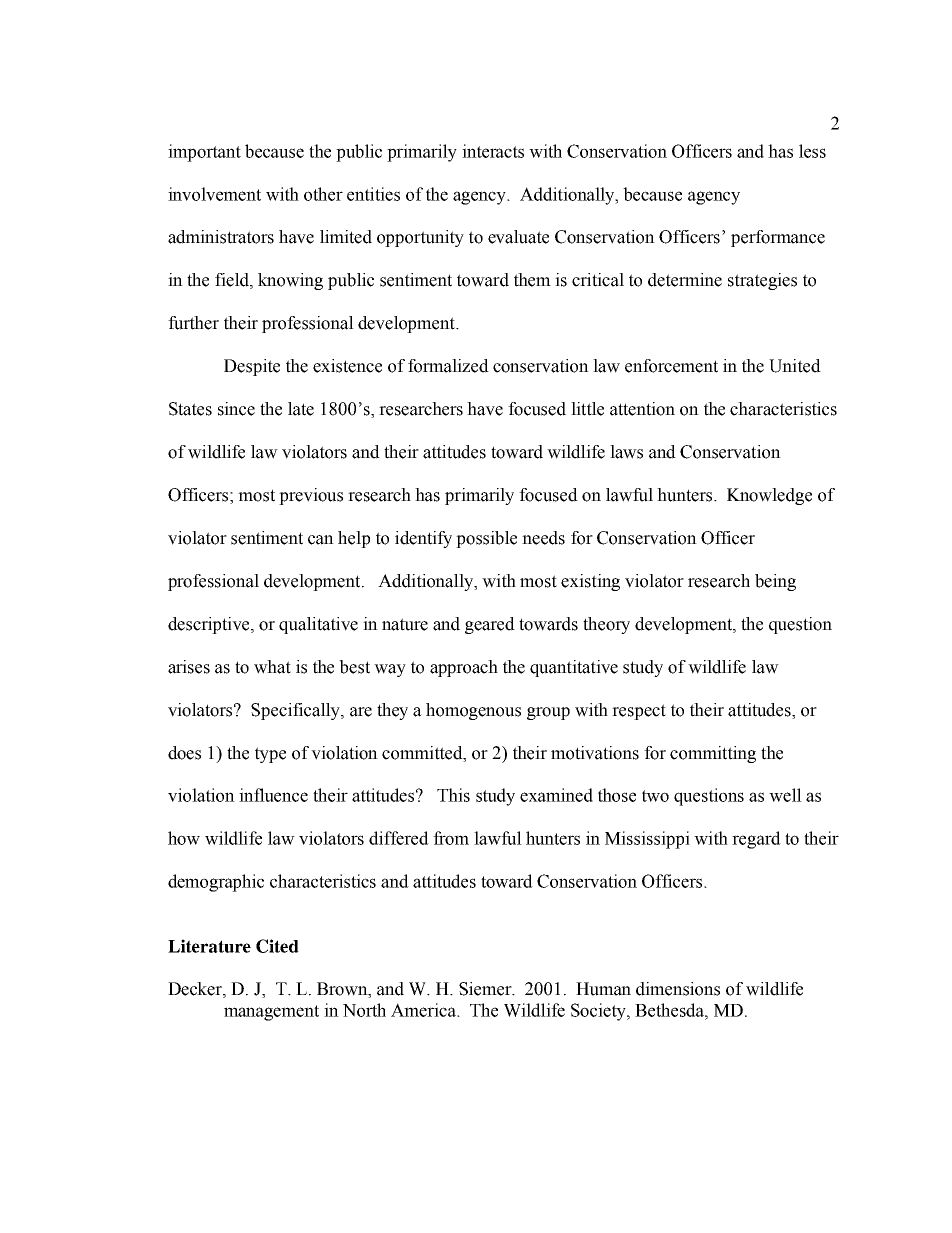  Describe the element at coordinates (587, 409) in the screenshot. I see `little` at that location.
